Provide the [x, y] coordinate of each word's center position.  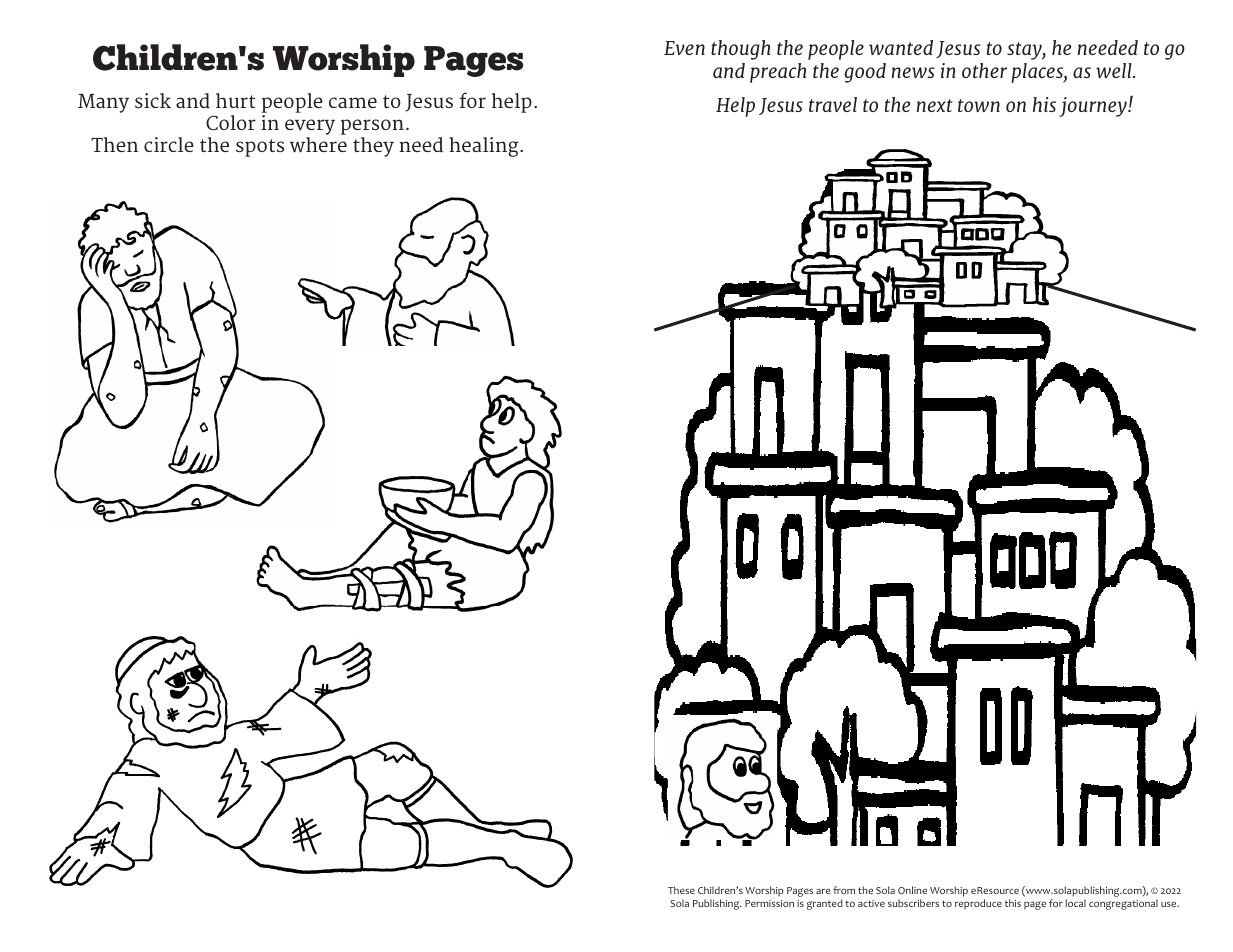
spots [260, 148]
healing [485, 147]
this [1013, 903]
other [984, 70]
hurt [235, 101]
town [979, 105]
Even [684, 48]
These [681, 890]
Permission [769, 903]
